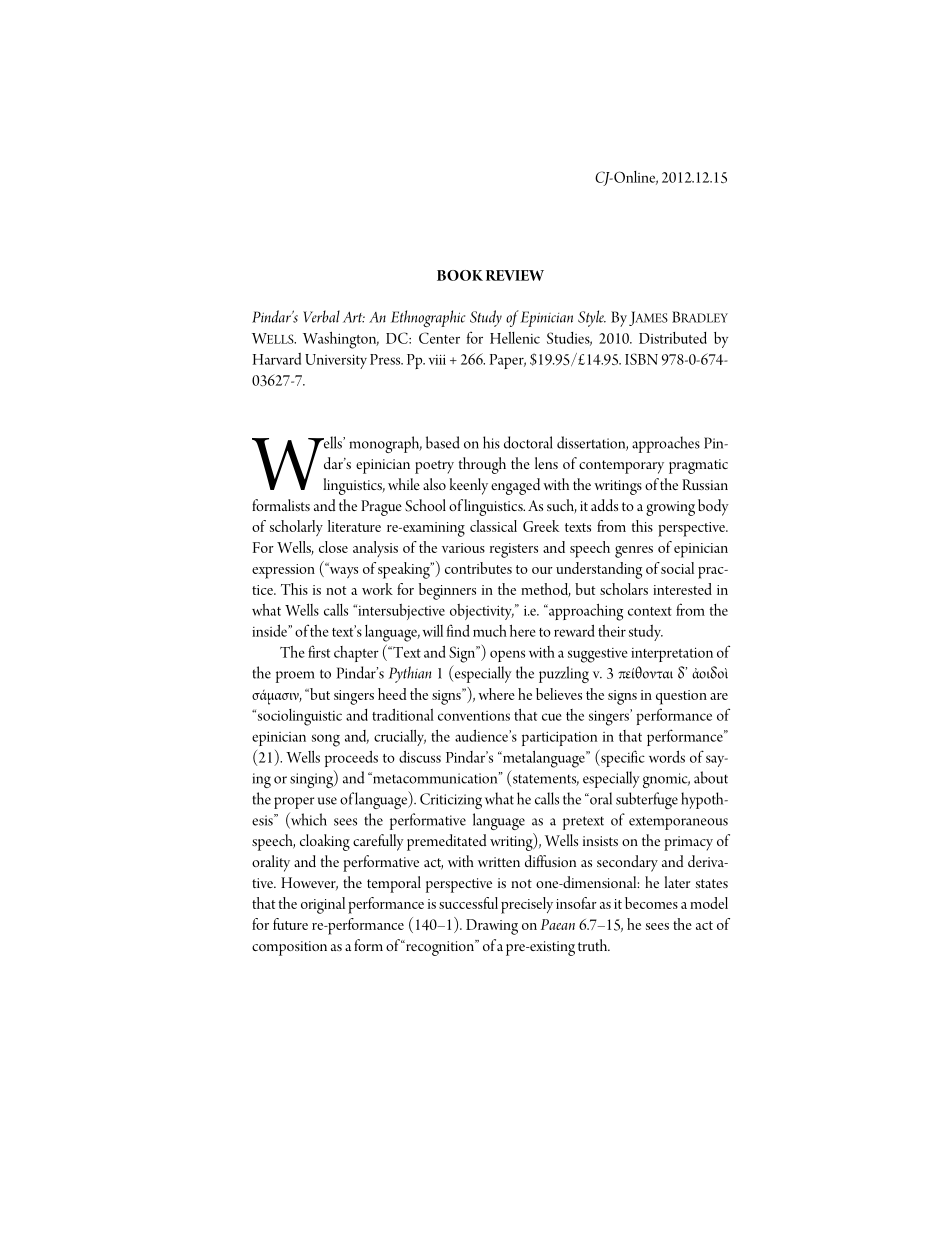 The width and height of the image is (952, 1233). I want to click on REVIEW, so click(515, 275).
